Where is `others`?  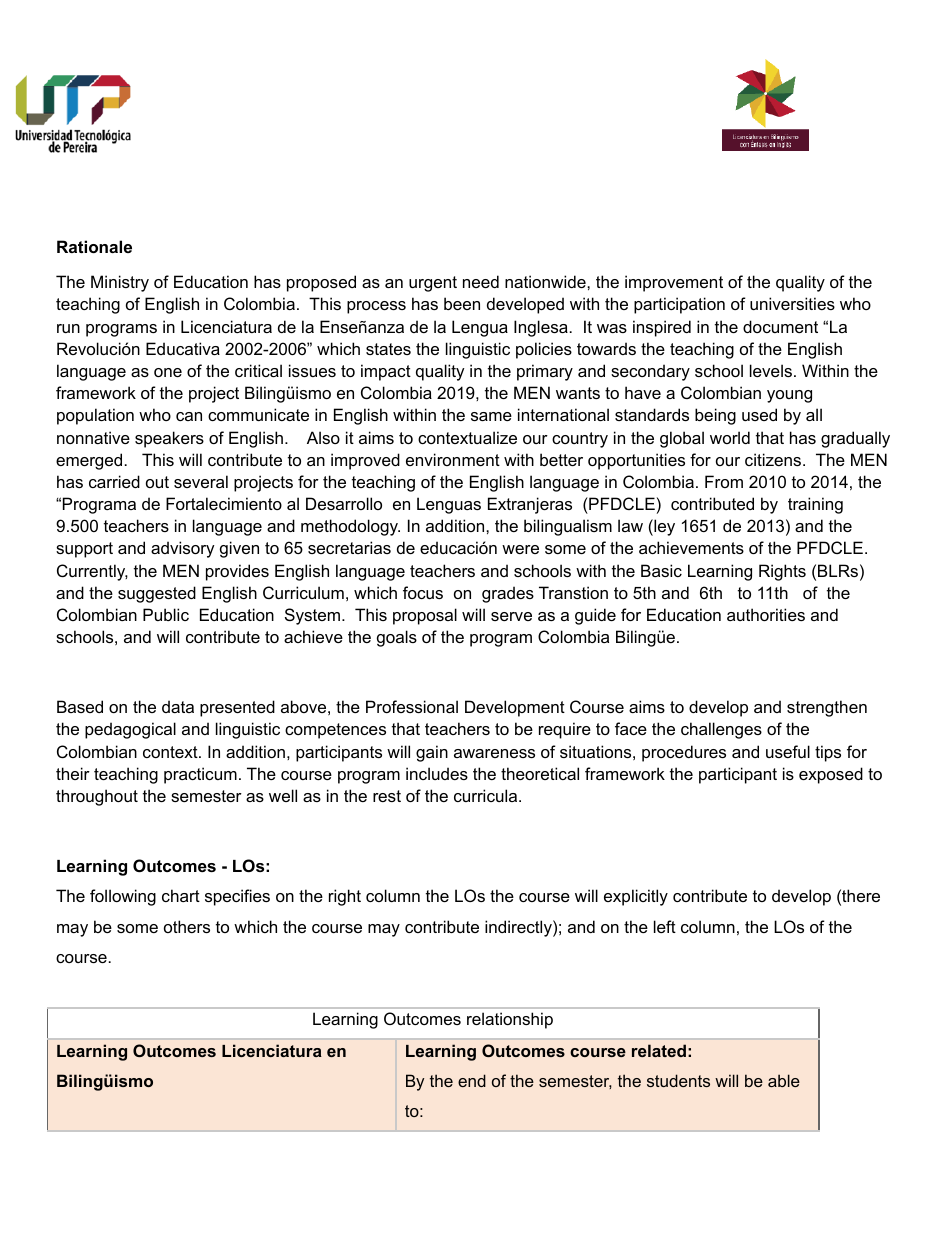
others is located at coordinates (187, 926).
